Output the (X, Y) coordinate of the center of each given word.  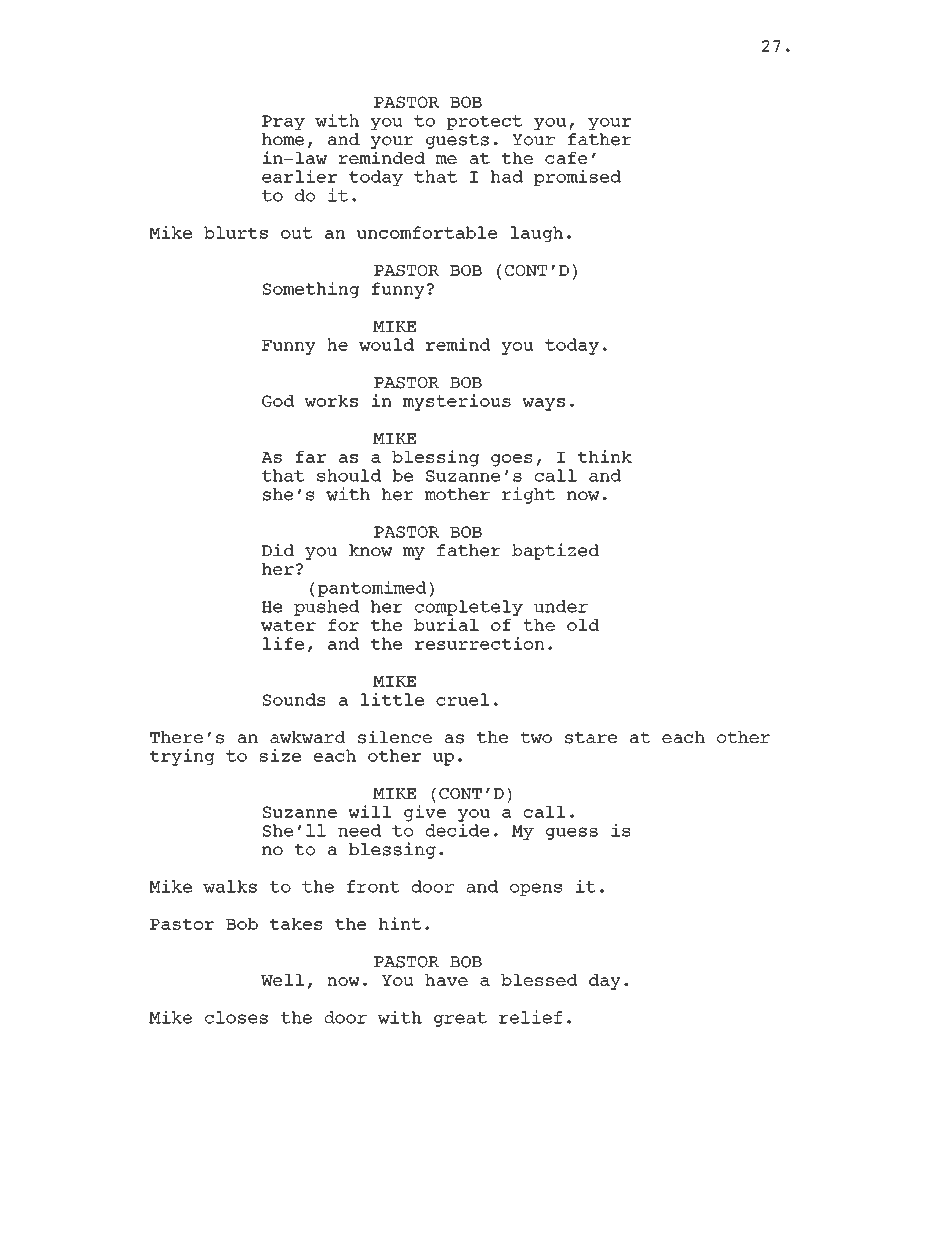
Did (278, 549)
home (283, 139)
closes (236, 1017)
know (371, 550)
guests (457, 141)
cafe (566, 158)
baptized (555, 551)
